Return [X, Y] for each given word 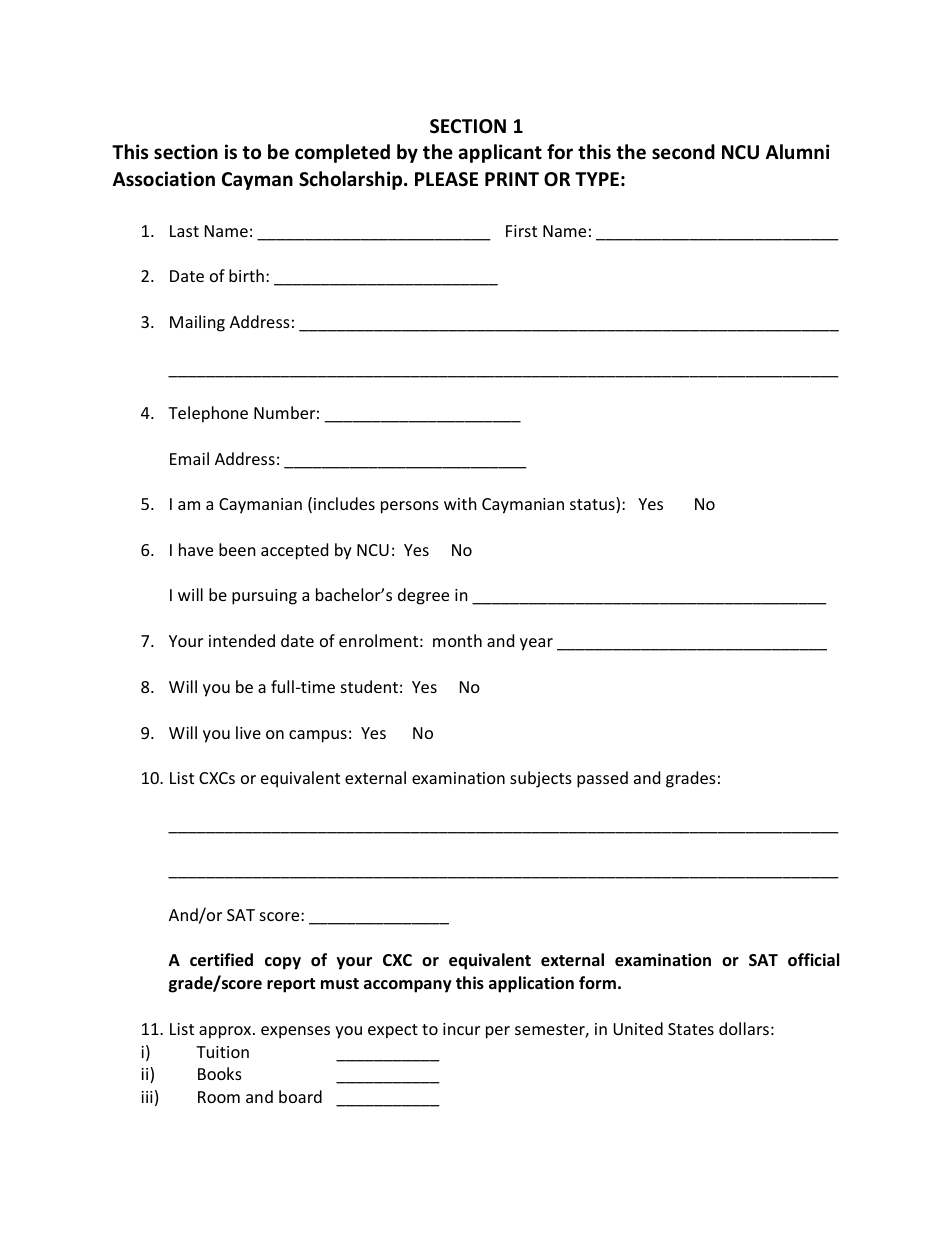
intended [242, 640]
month [457, 640]
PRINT [512, 179]
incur [461, 1029]
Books [220, 1073]
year [536, 644]
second [683, 152]
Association [164, 179]
